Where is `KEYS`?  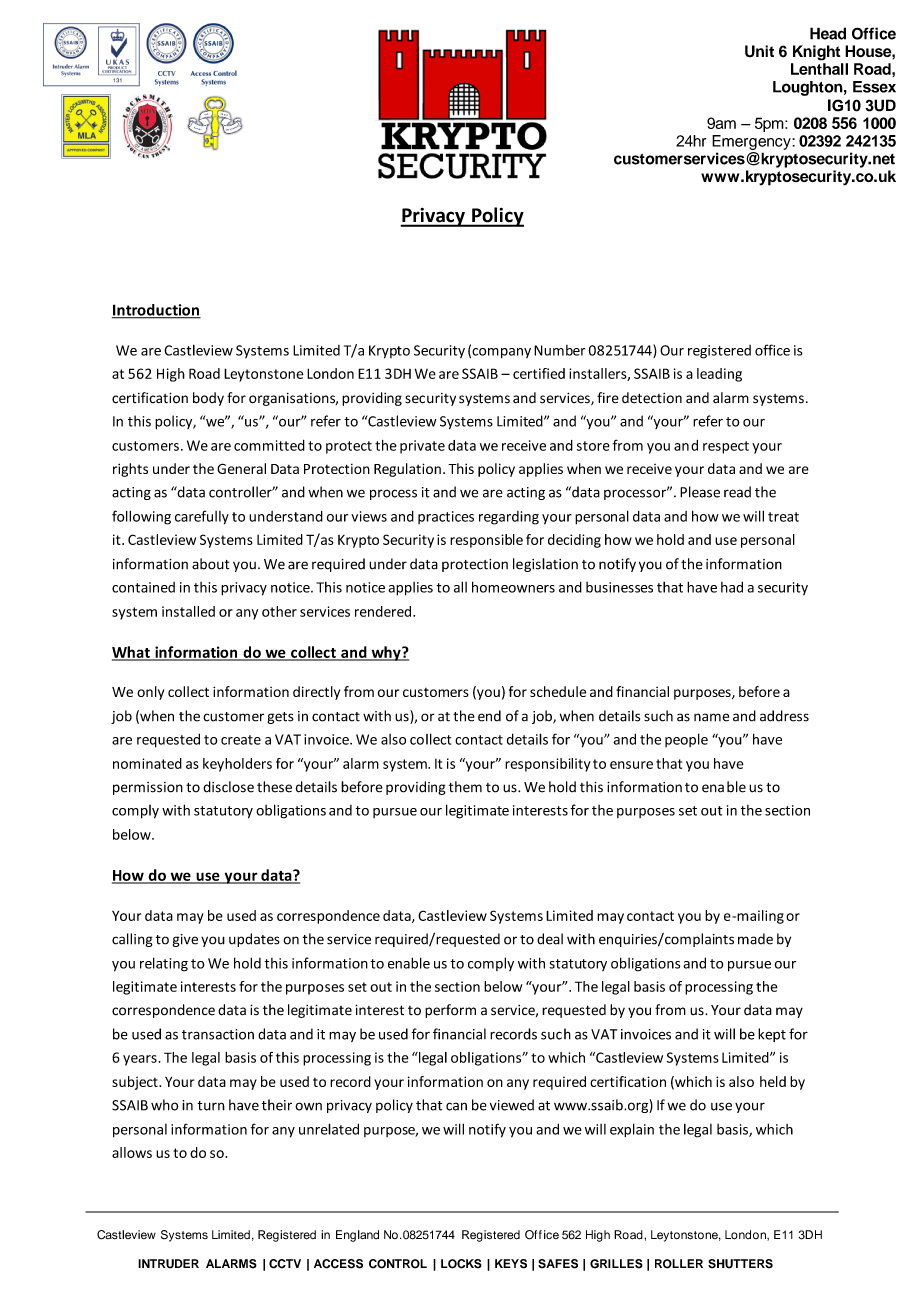 KEYS is located at coordinates (511, 1264).
